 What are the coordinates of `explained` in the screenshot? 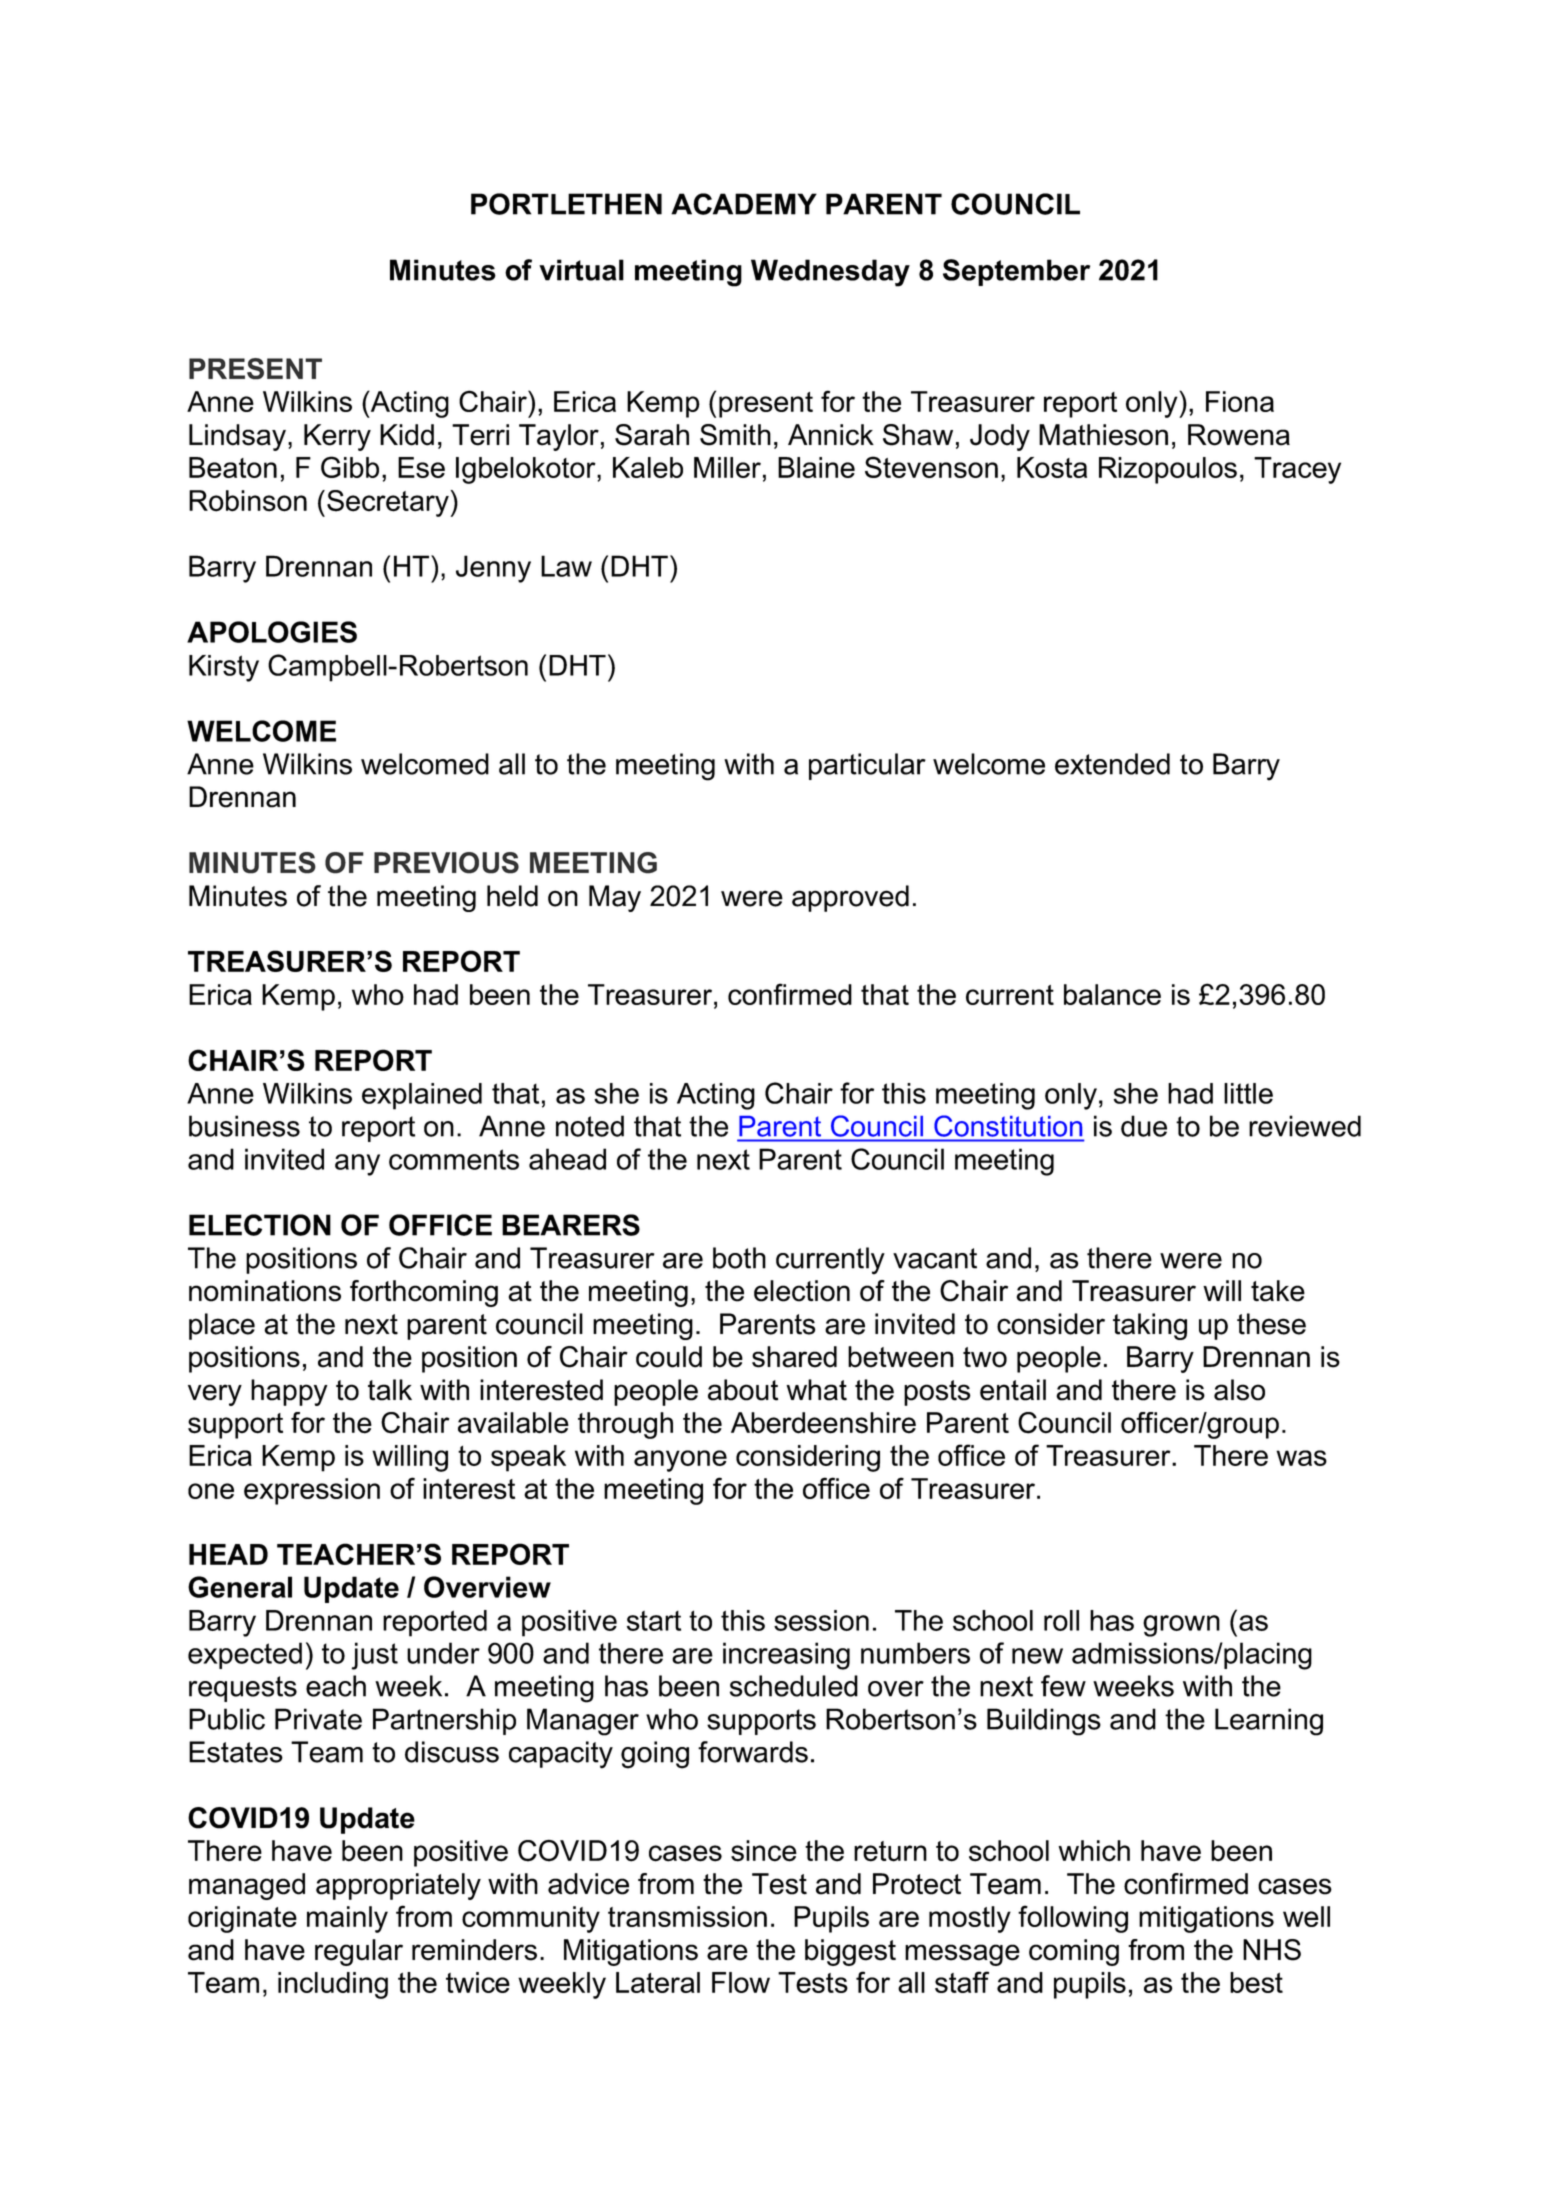 It's located at (422, 1096).
